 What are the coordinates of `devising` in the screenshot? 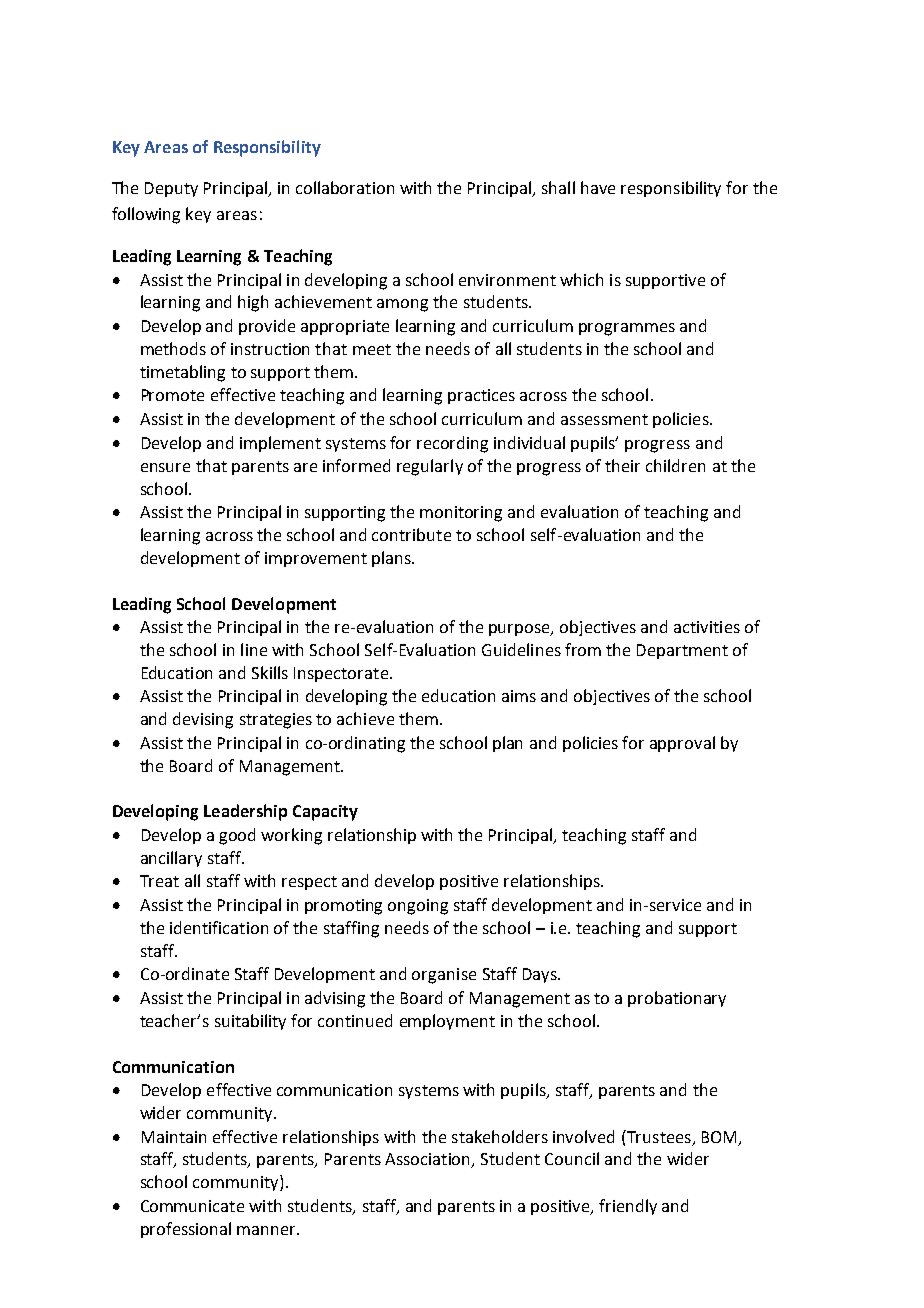 It's located at (203, 720).
